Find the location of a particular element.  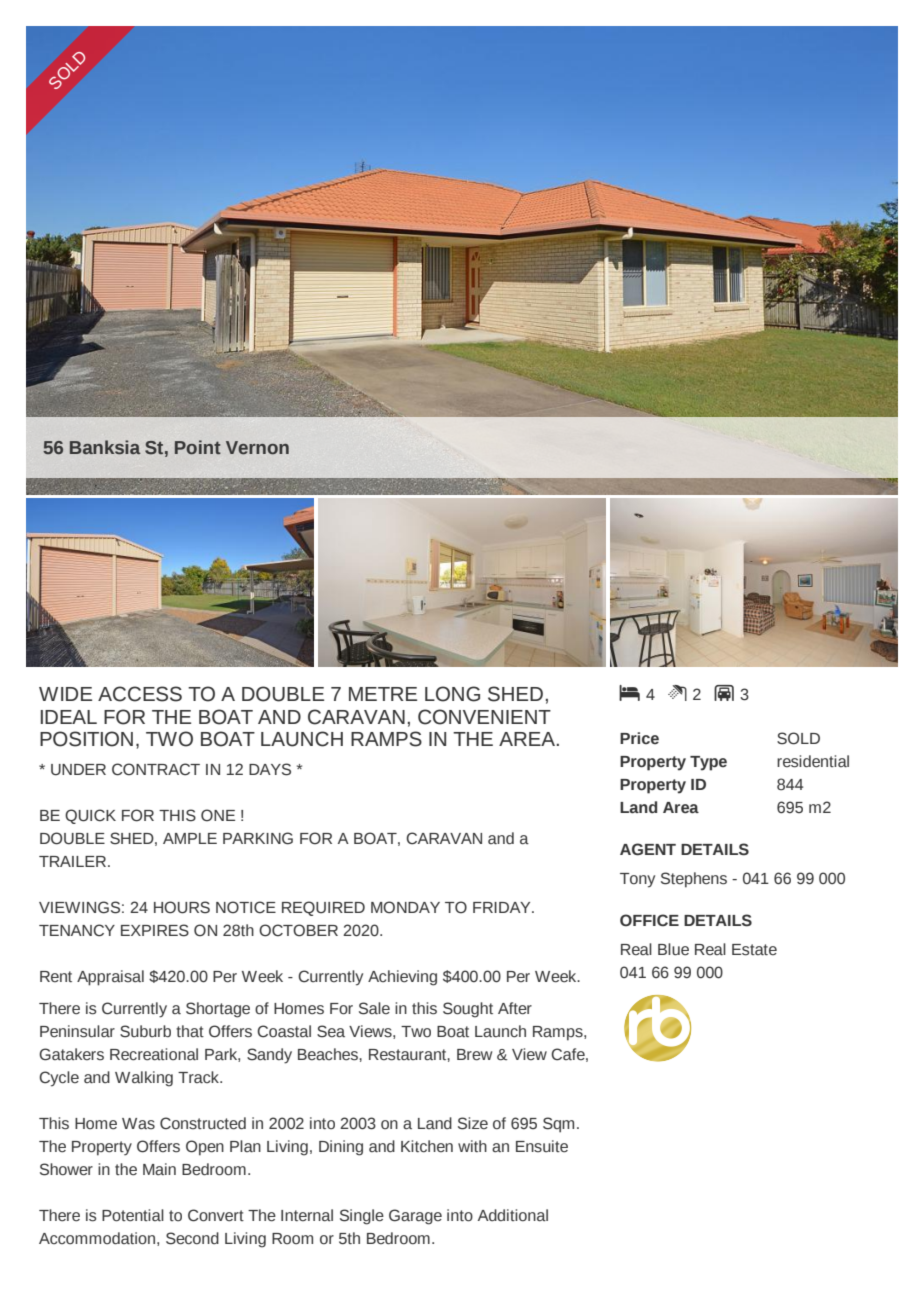

ACCESS is located at coordinates (140, 694).
